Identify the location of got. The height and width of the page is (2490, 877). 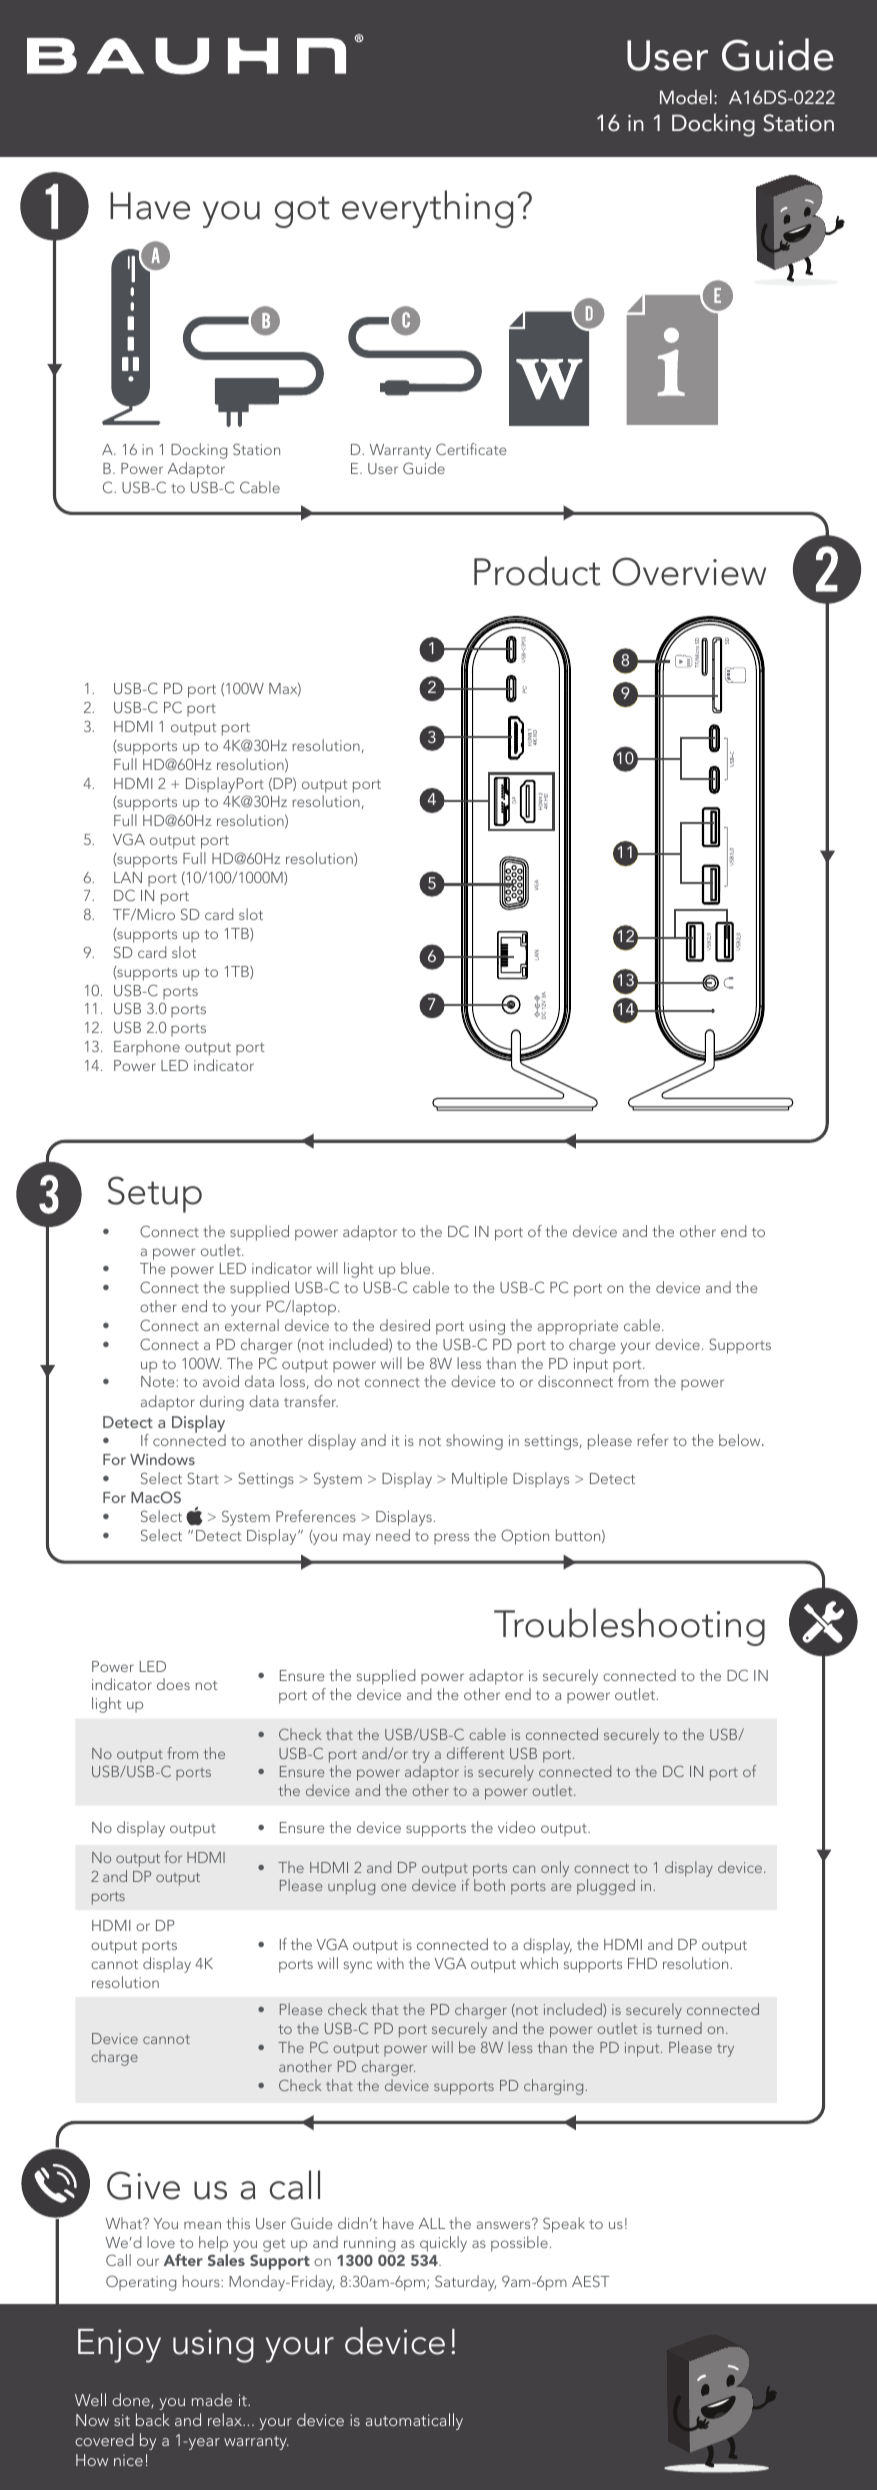
(302, 212).
